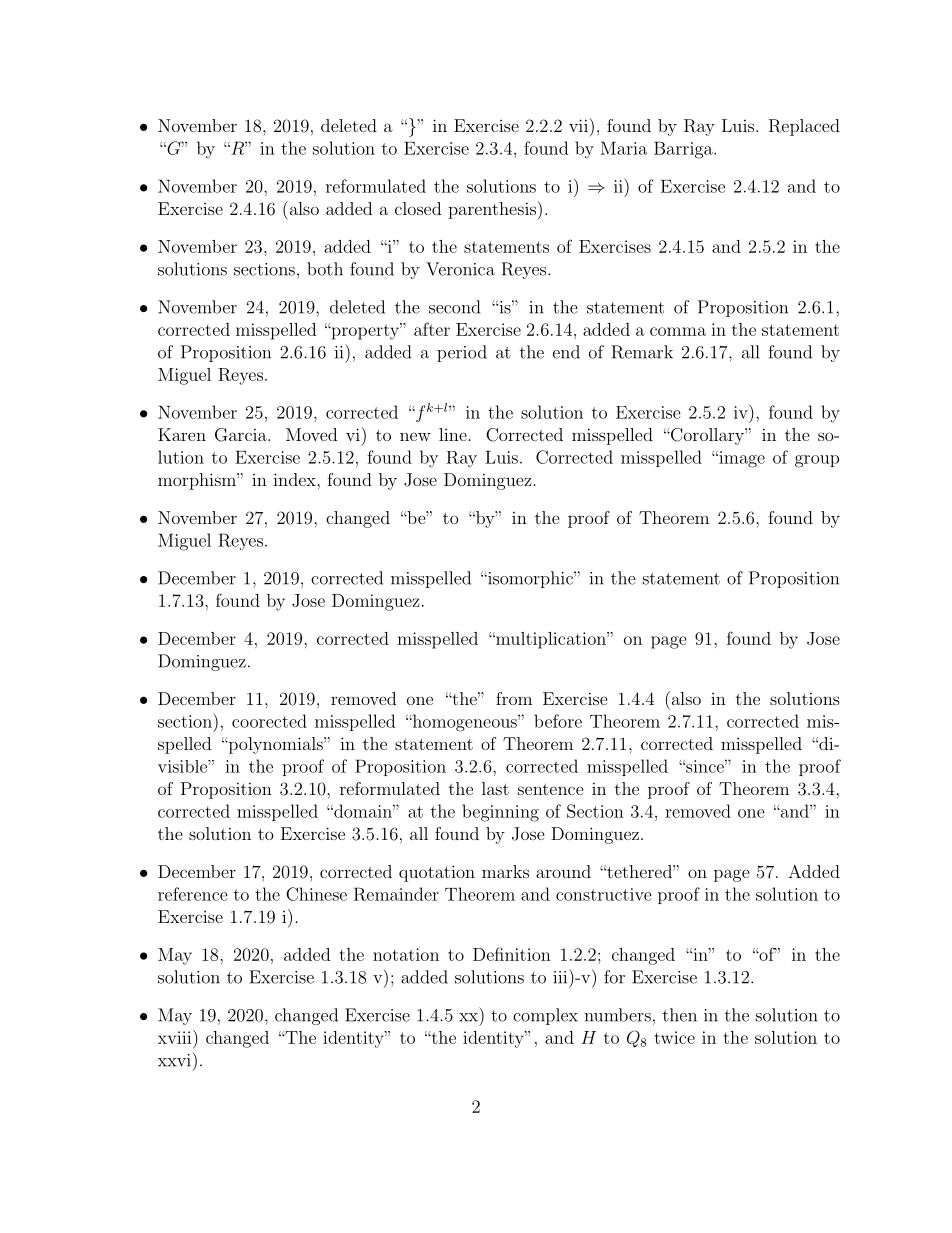 This screenshot has width=952, height=1233. What do you see at coordinates (242, 435) in the screenshot?
I see `Garcia` at bounding box center [242, 435].
